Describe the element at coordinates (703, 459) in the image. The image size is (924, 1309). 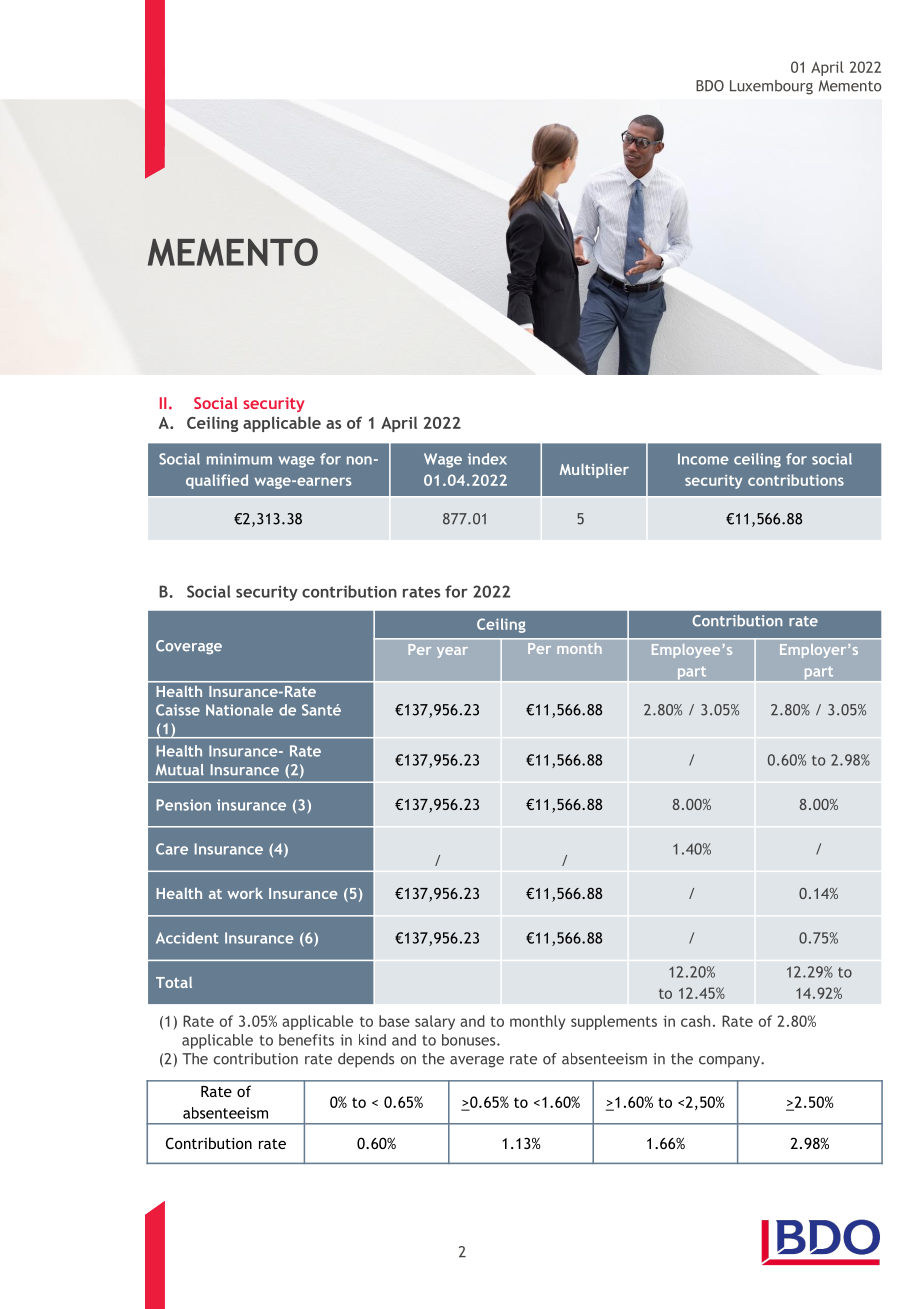
I see `Income` at that location.
